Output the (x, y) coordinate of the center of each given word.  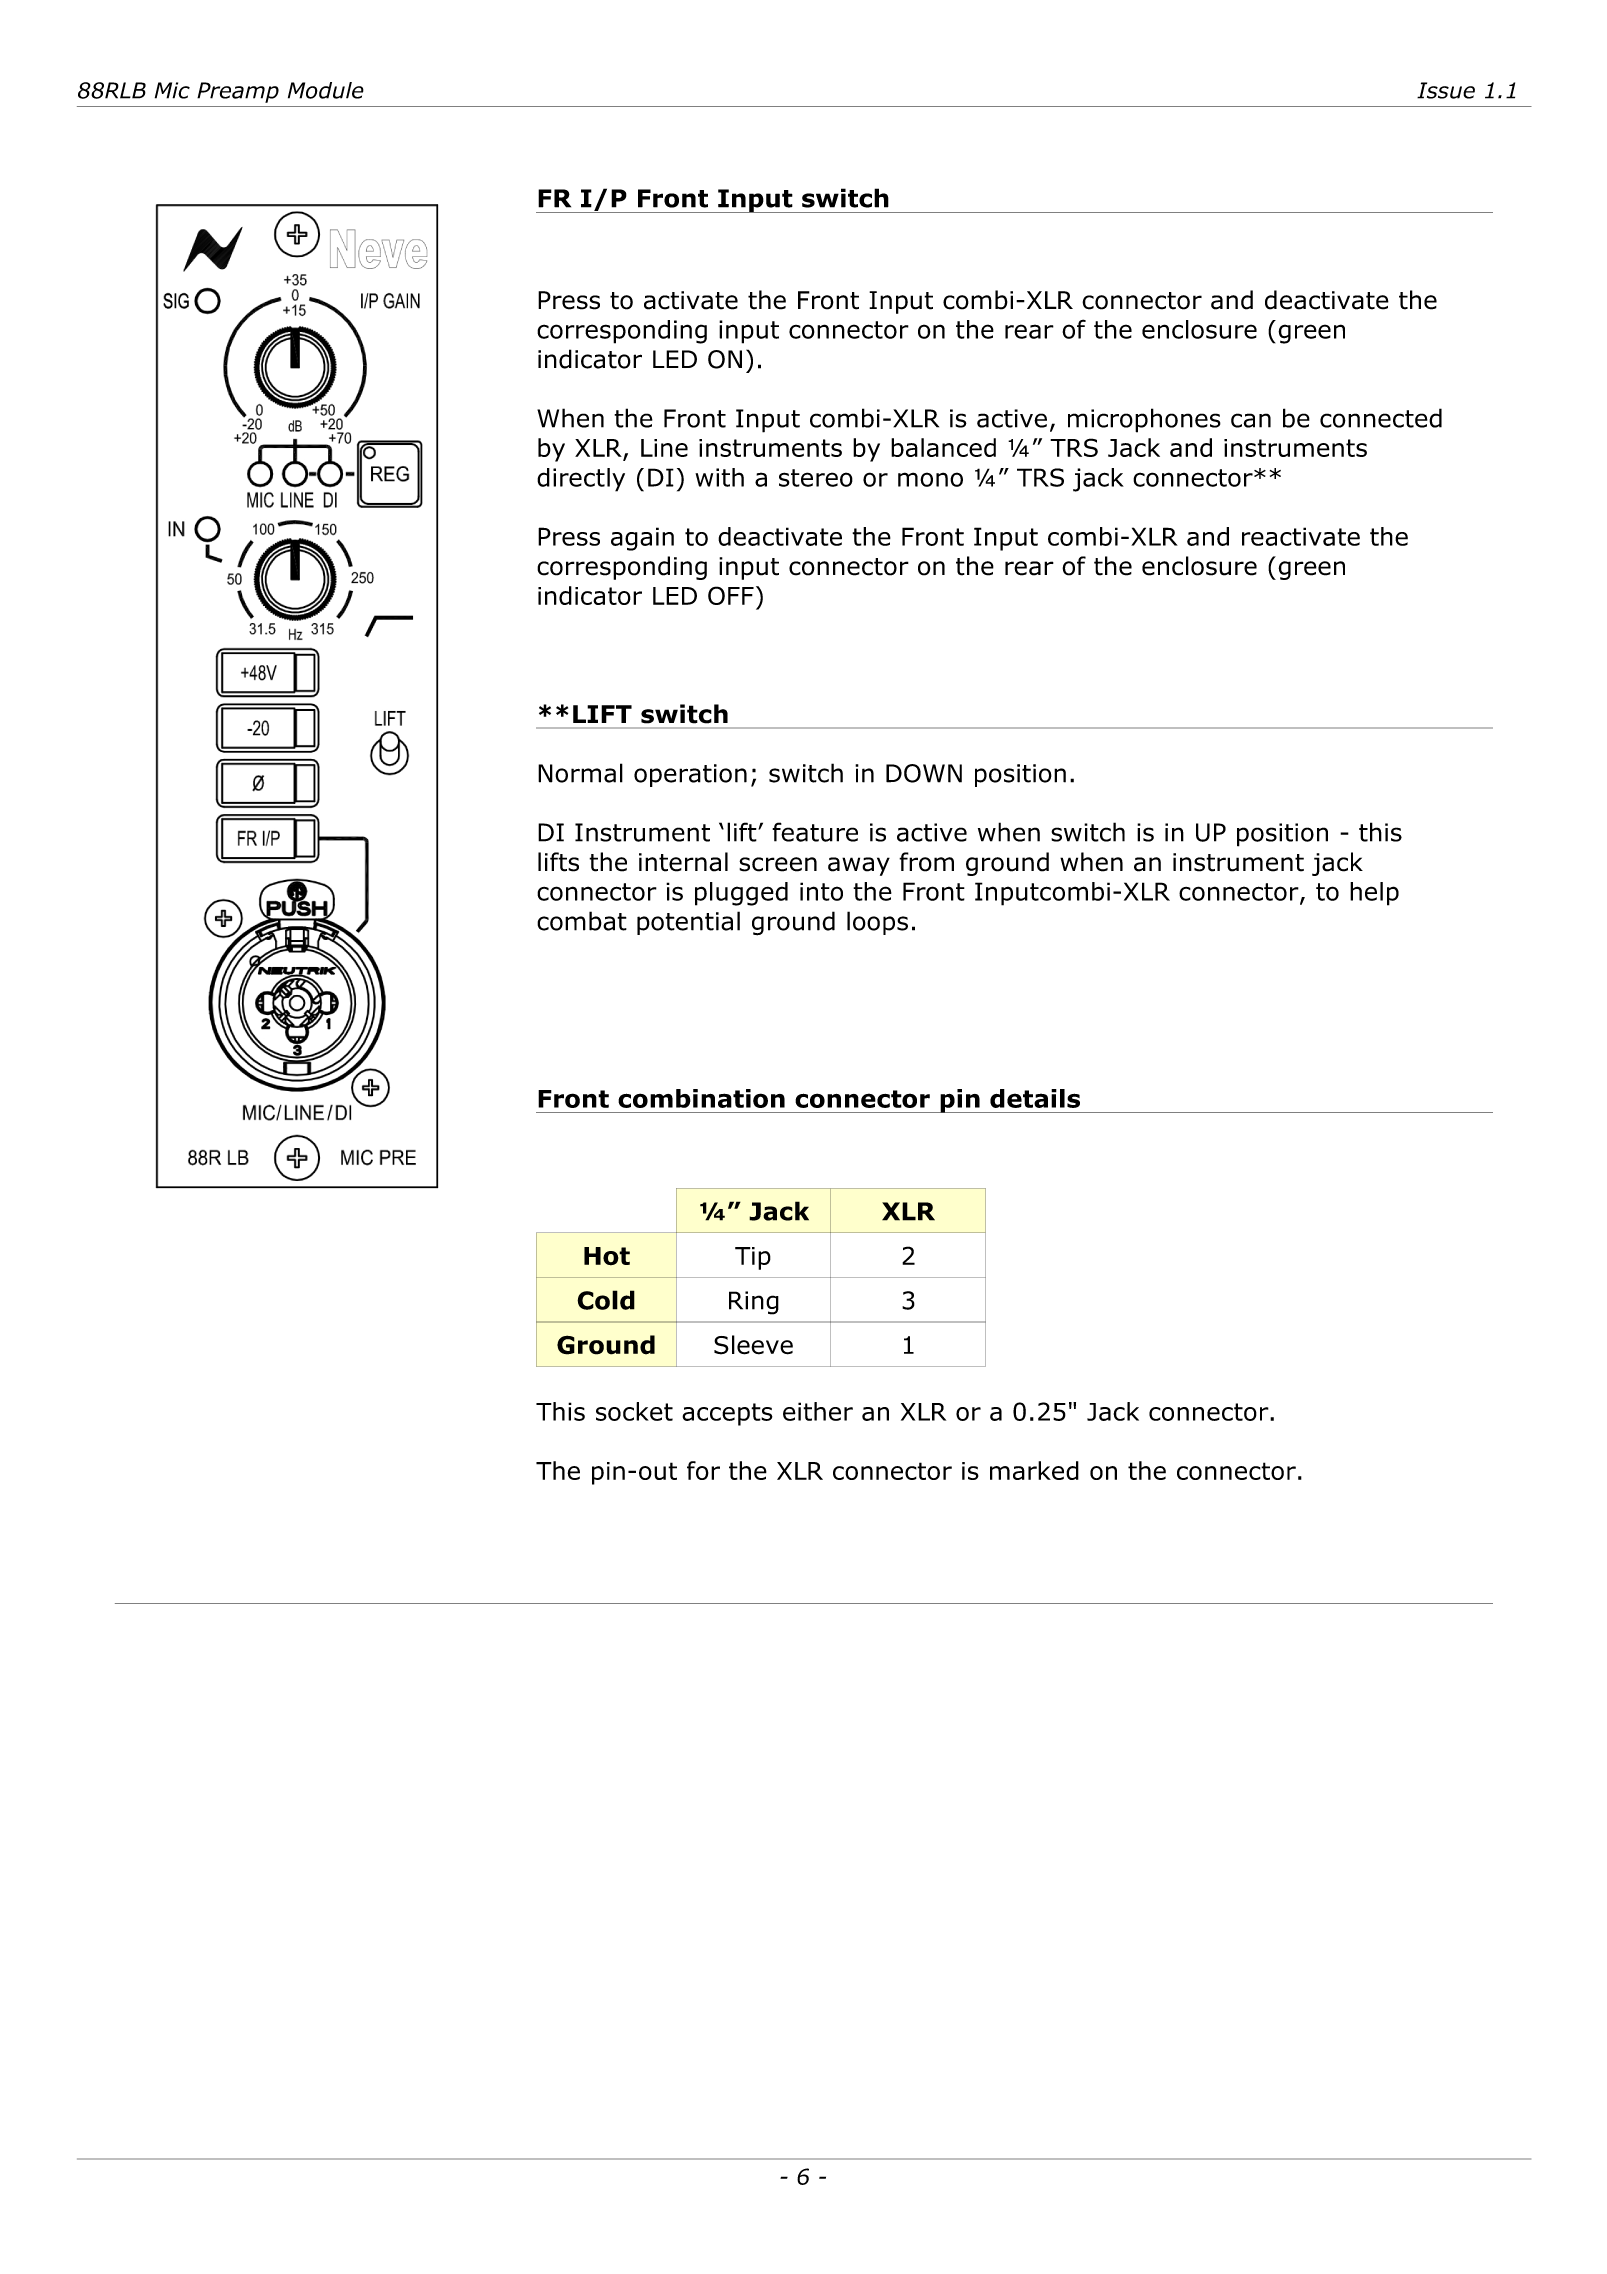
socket (634, 1411)
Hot (607, 1256)
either (818, 1411)
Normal (580, 773)
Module (326, 90)
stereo (816, 478)
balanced (943, 447)
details (1035, 1098)
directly (581, 480)
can (1251, 420)
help (1374, 894)
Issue (1446, 90)
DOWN (924, 773)
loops (877, 923)
